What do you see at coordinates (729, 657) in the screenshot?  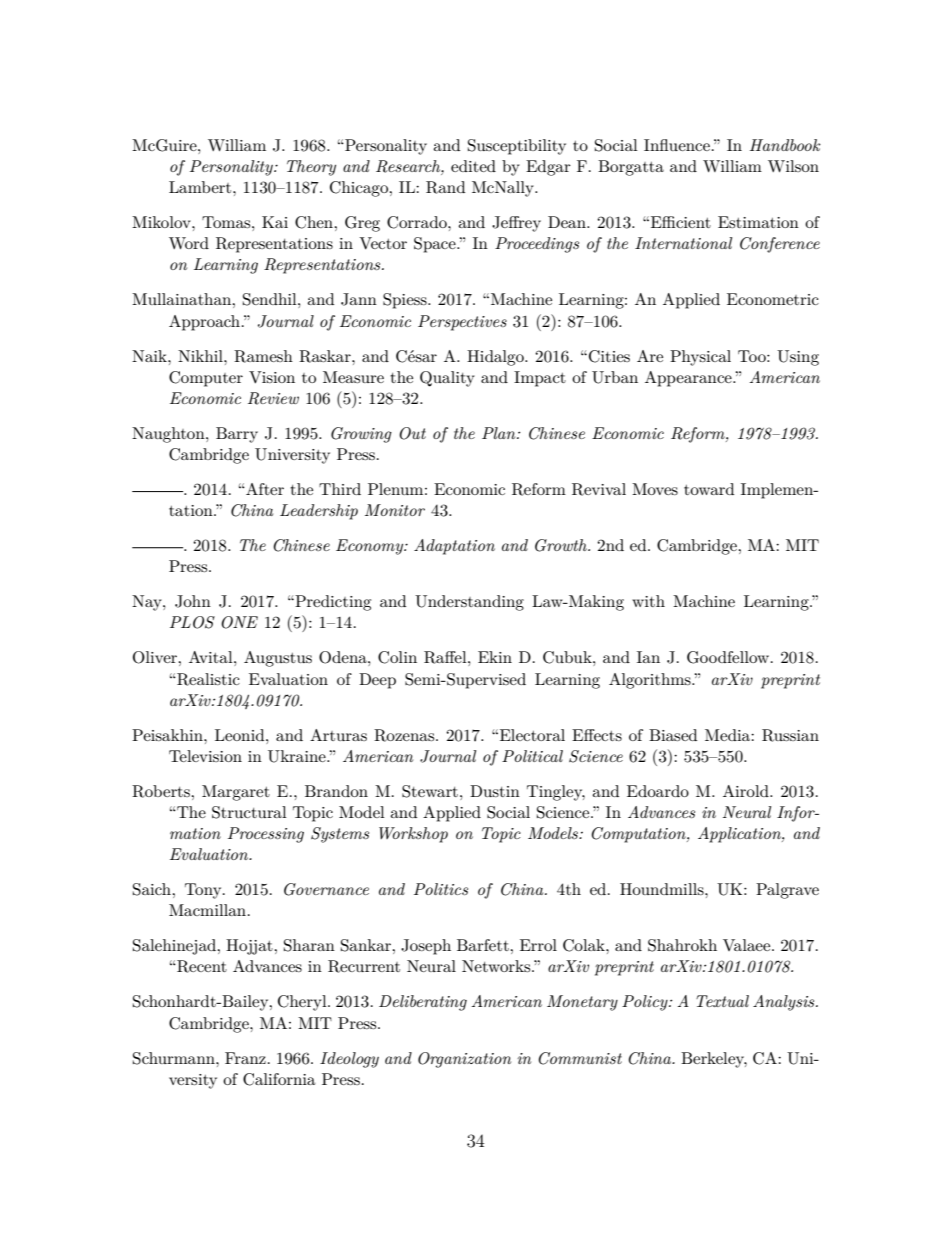 I see `Goodfellow` at bounding box center [729, 657].
